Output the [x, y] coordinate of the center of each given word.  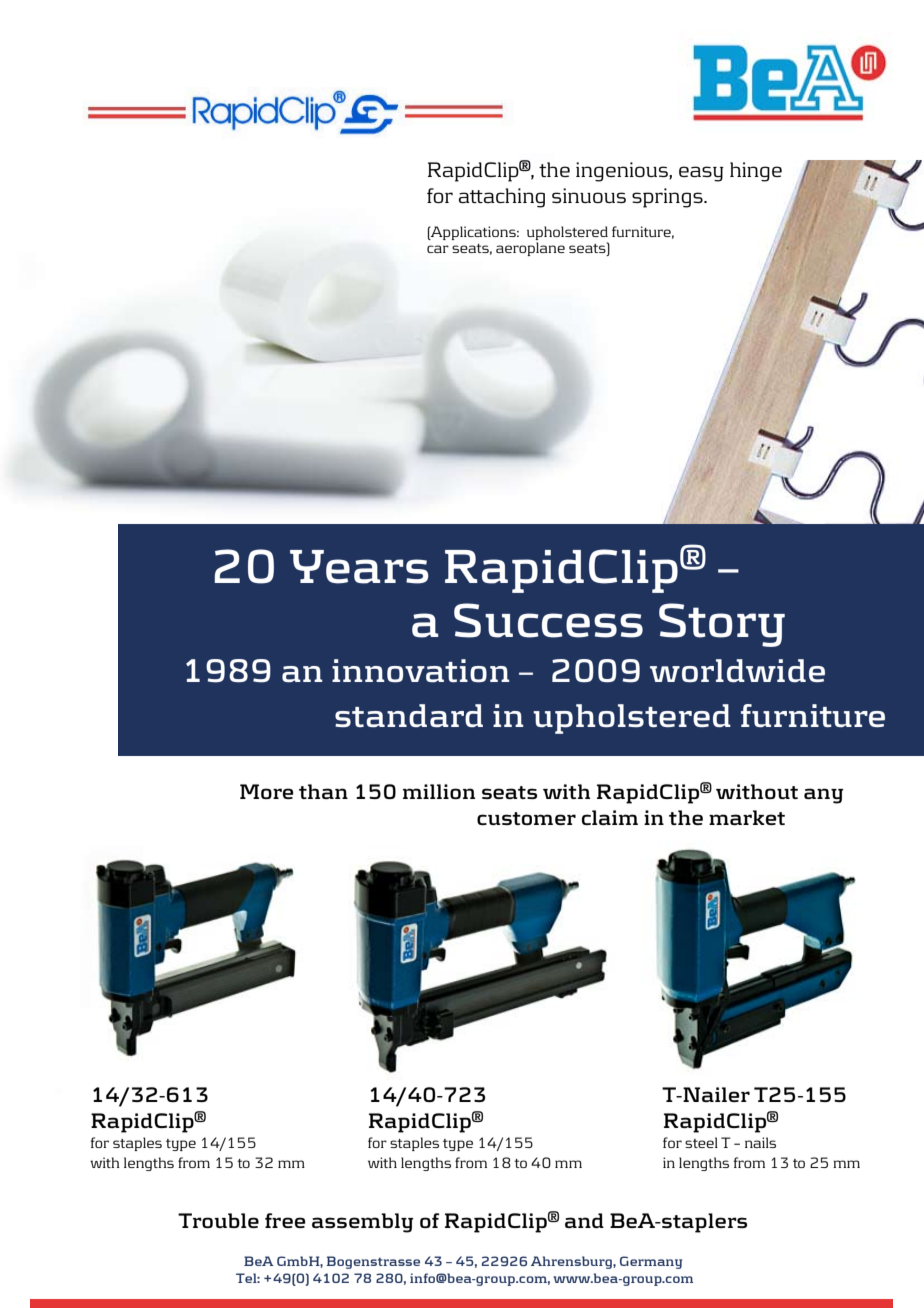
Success [548, 620]
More [267, 791]
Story [722, 625]
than [323, 791]
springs [668, 198]
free [285, 1220]
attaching [502, 198]
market [747, 817]
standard [409, 716]
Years [359, 567]
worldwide [737, 671]
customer [526, 818]
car [438, 249]
